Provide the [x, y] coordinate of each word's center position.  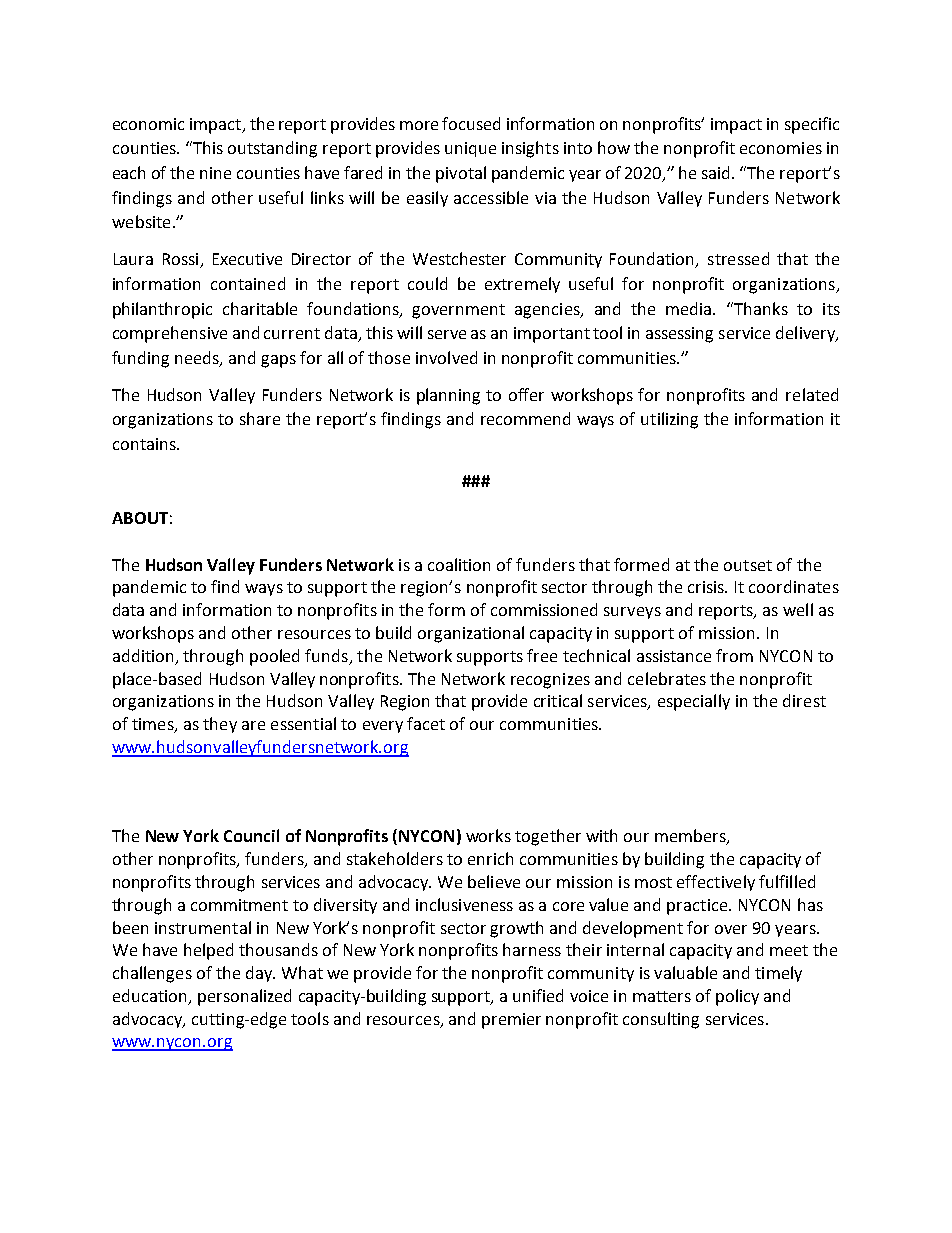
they [220, 725]
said [717, 172]
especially [694, 702]
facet [426, 723]
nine [215, 173]
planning [448, 396]
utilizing [669, 420]
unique [470, 149]
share [260, 418]
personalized [244, 997]
